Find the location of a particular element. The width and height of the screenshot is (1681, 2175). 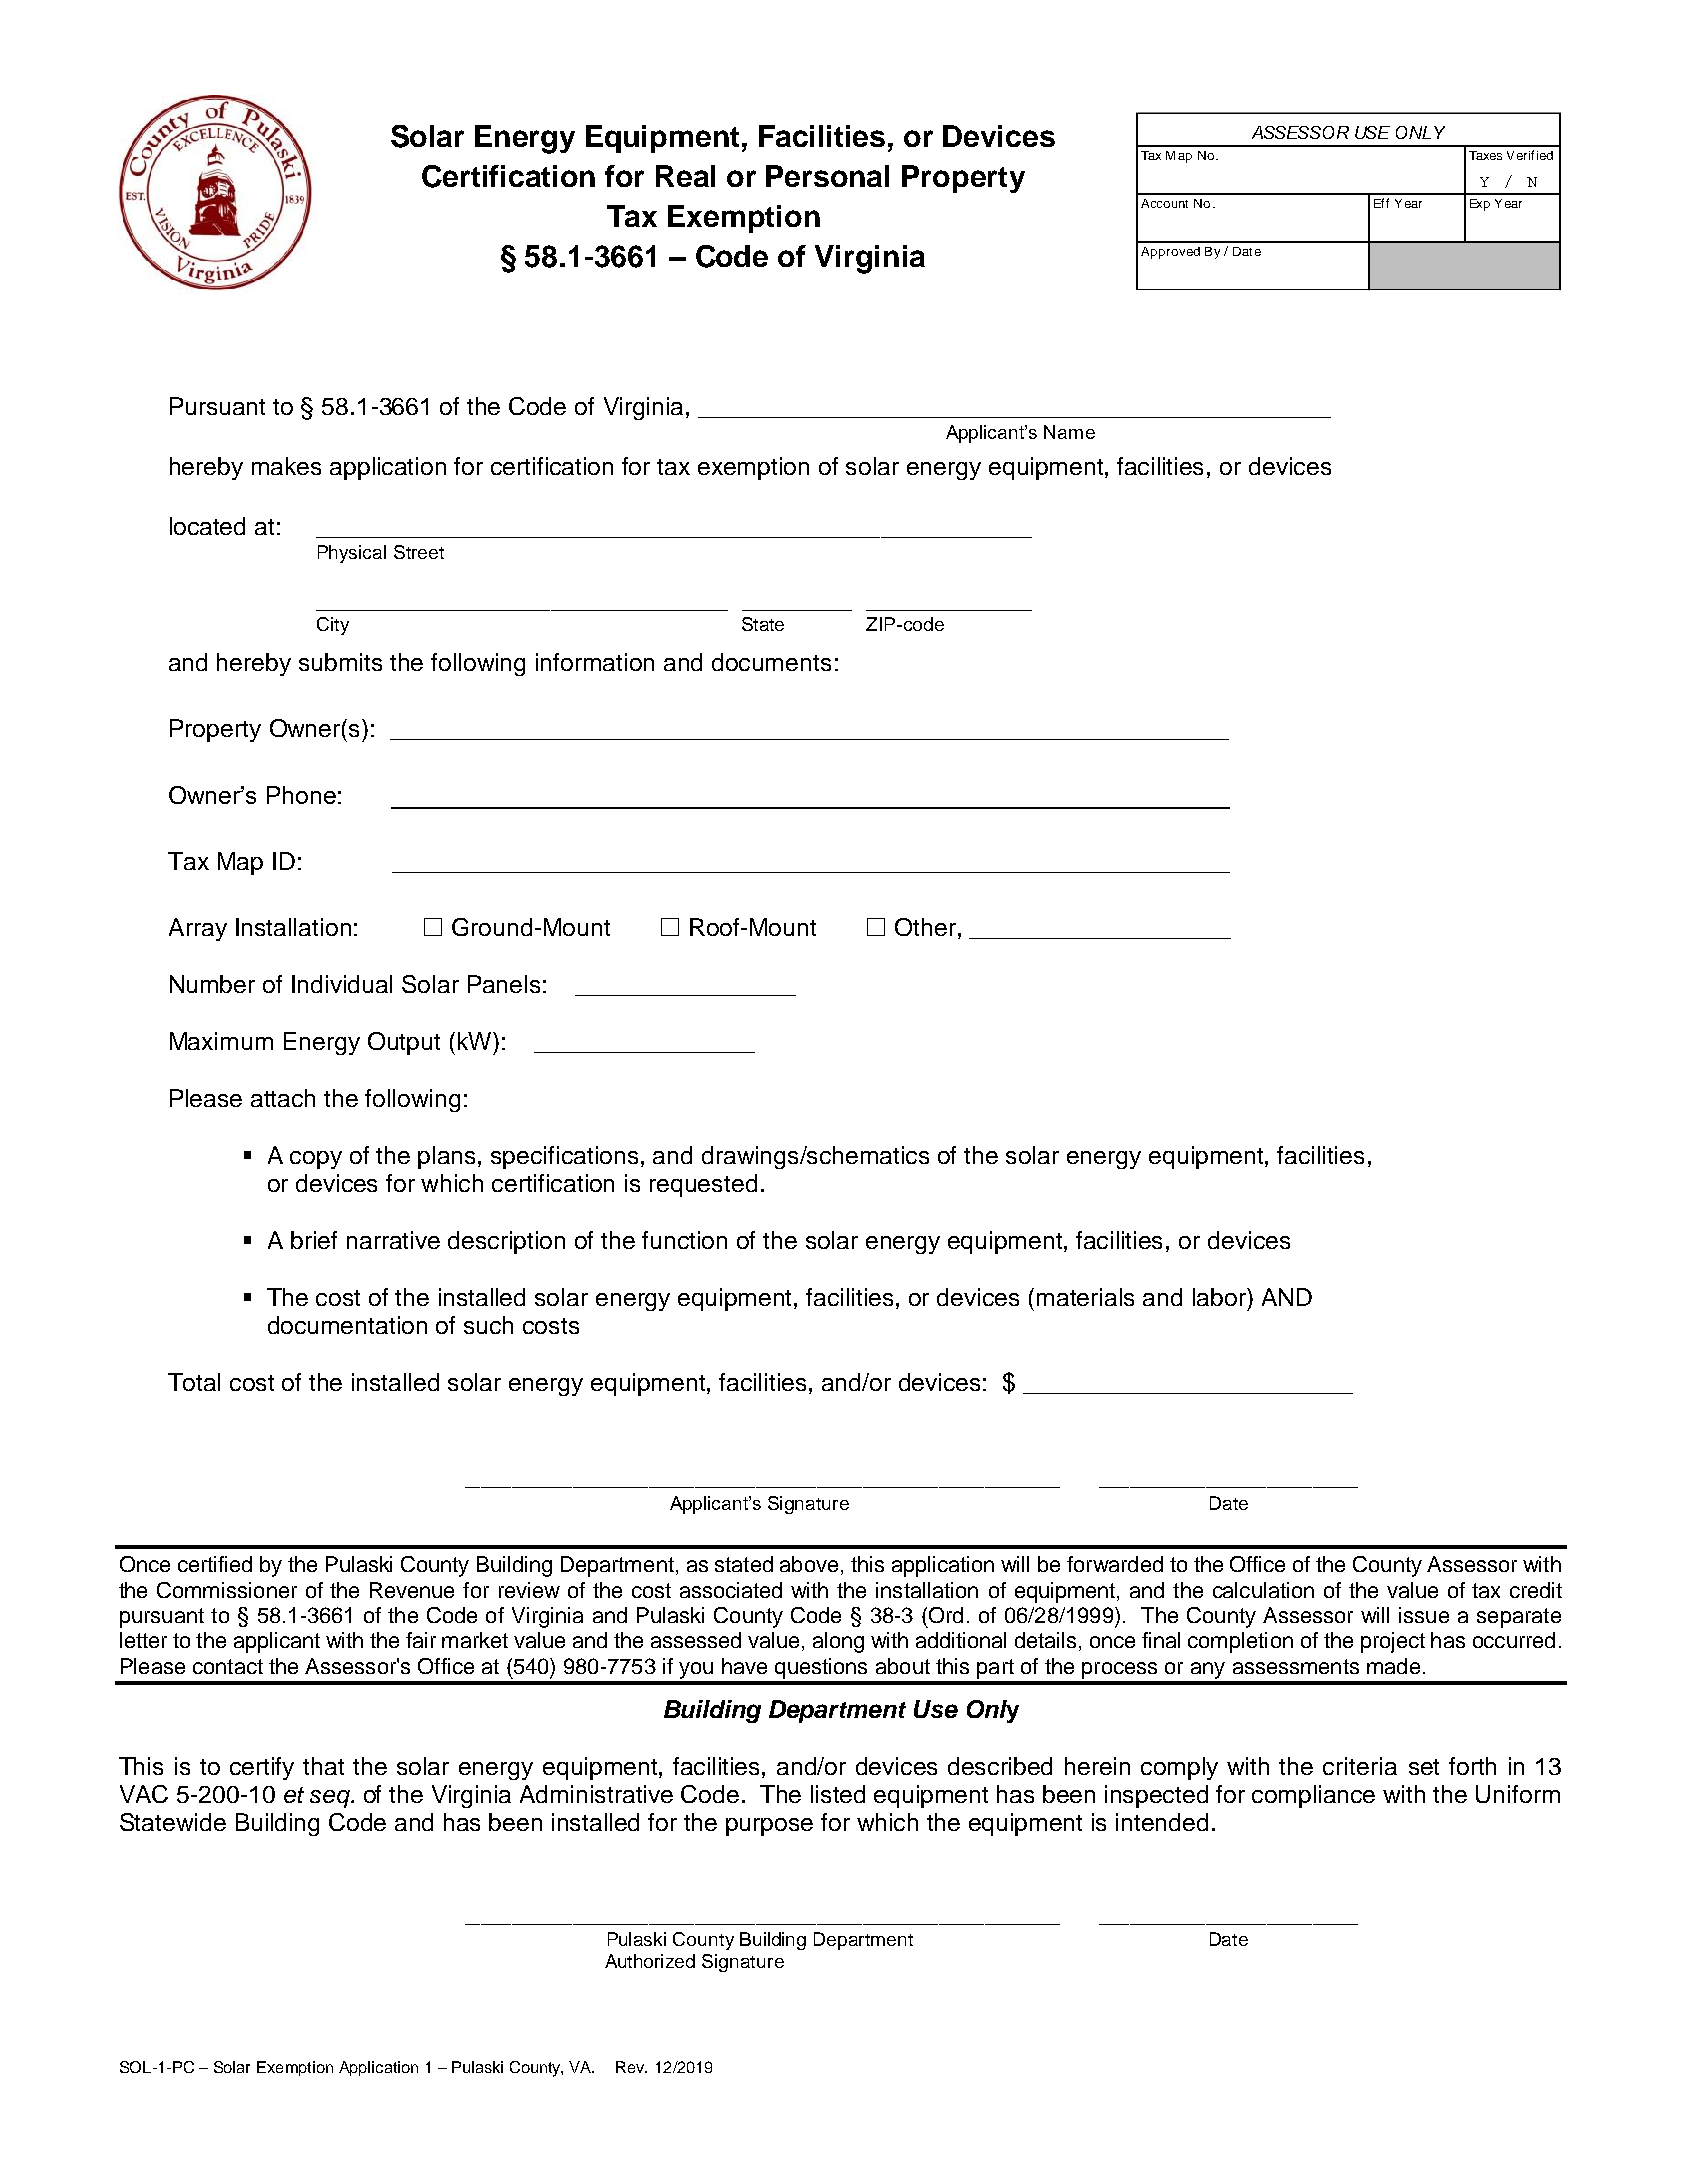

seq is located at coordinates (331, 1799).
